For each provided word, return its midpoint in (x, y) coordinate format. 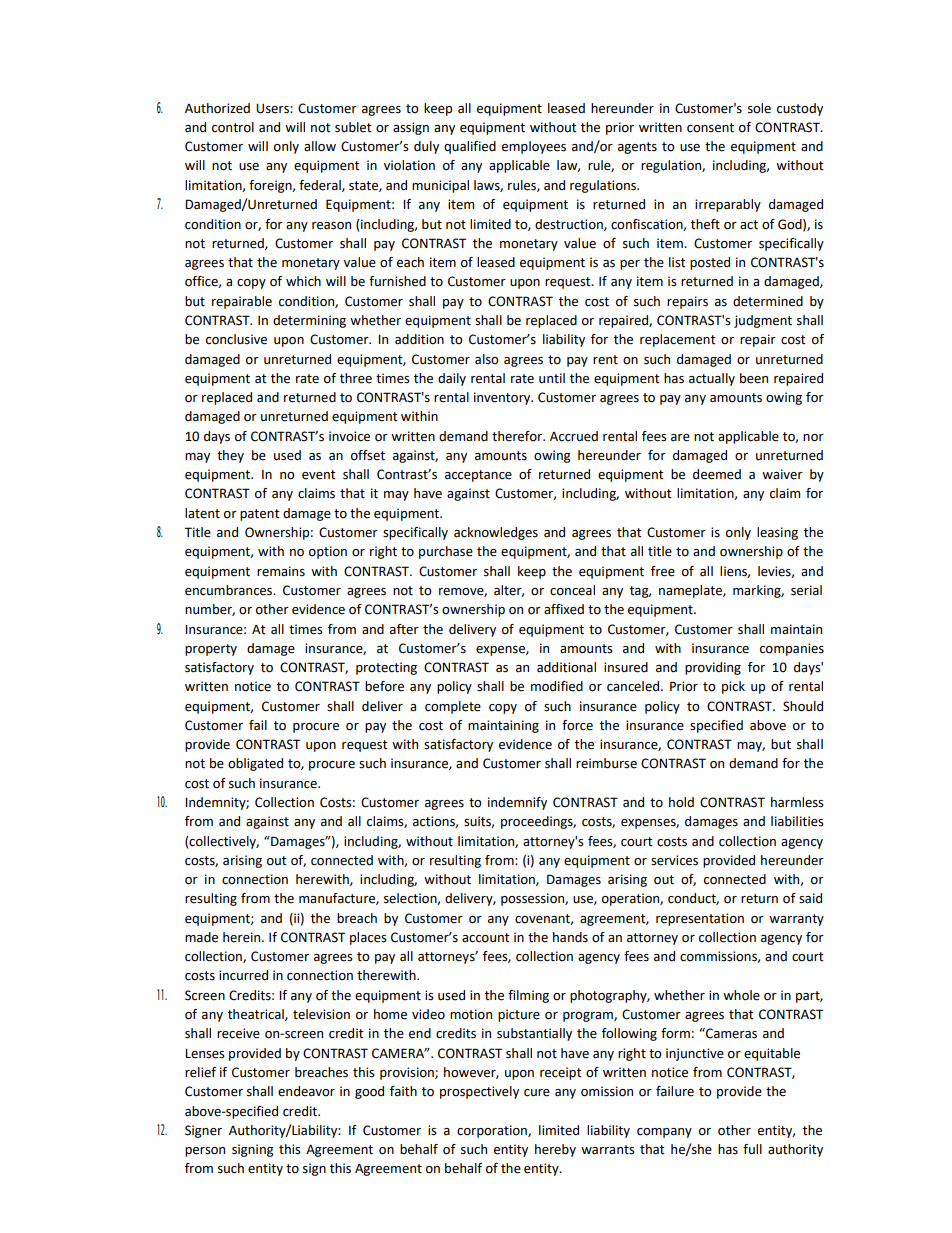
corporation (493, 1131)
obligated (255, 764)
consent (710, 128)
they (230, 456)
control (233, 127)
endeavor (306, 1091)
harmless (797, 802)
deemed (717, 474)
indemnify (517, 803)
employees (534, 147)
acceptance (478, 476)
